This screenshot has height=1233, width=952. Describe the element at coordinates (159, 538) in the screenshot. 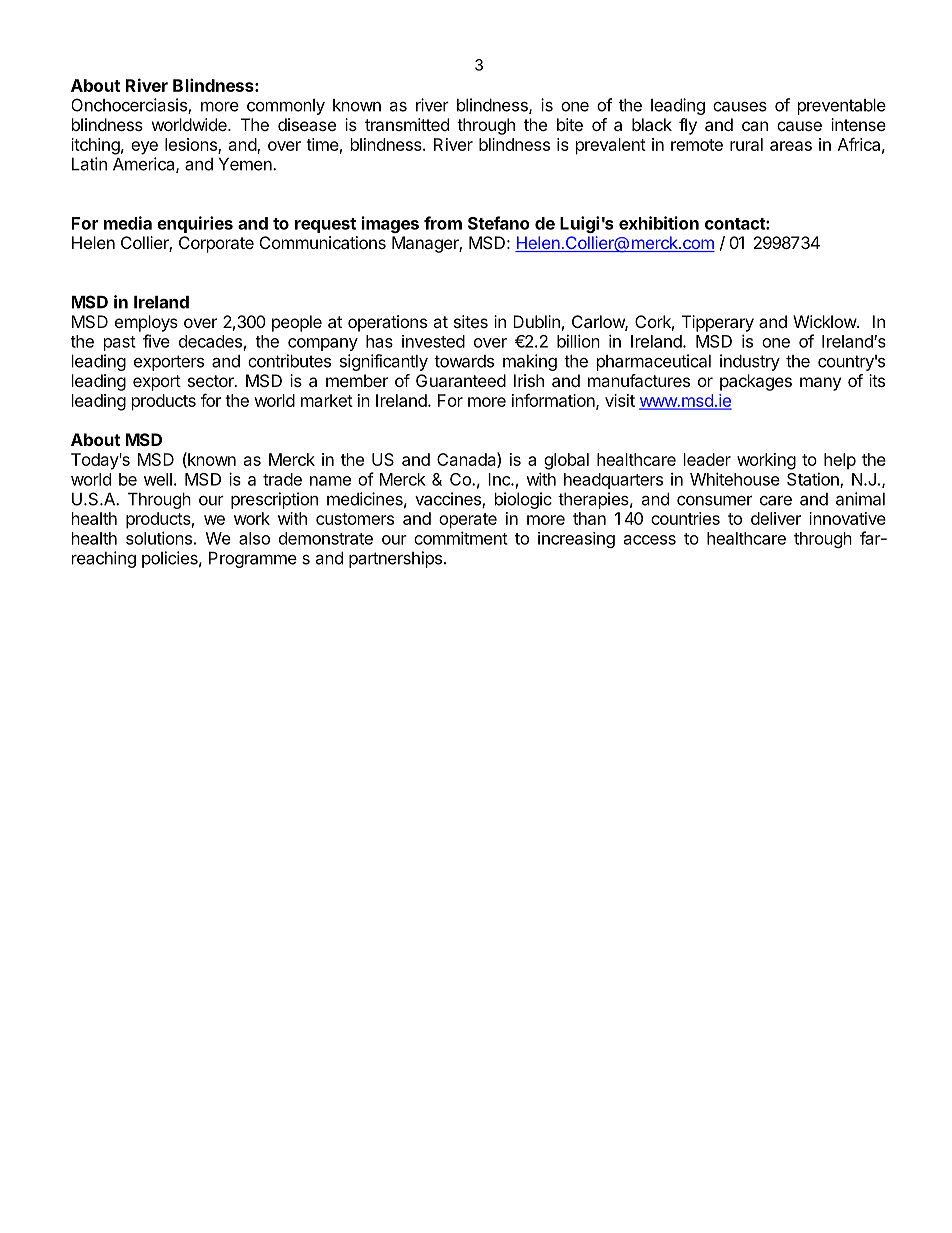

I see `solutions` at that location.
